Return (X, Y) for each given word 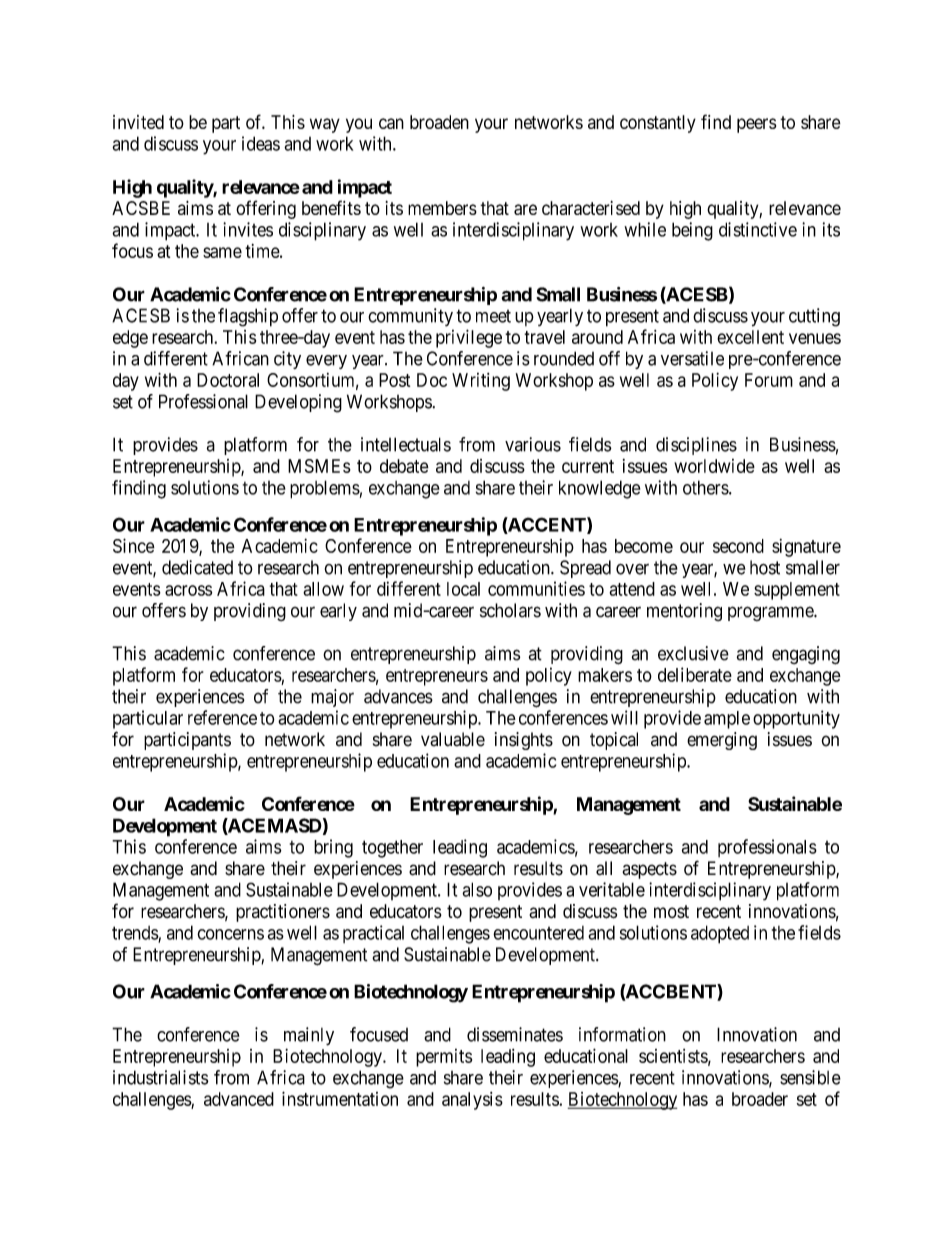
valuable (453, 739)
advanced (239, 1099)
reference (222, 717)
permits (444, 1058)
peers (756, 125)
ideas (261, 143)
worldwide (714, 466)
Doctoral (228, 380)
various (533, 444)
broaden (439, 122)
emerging (722, 741)
